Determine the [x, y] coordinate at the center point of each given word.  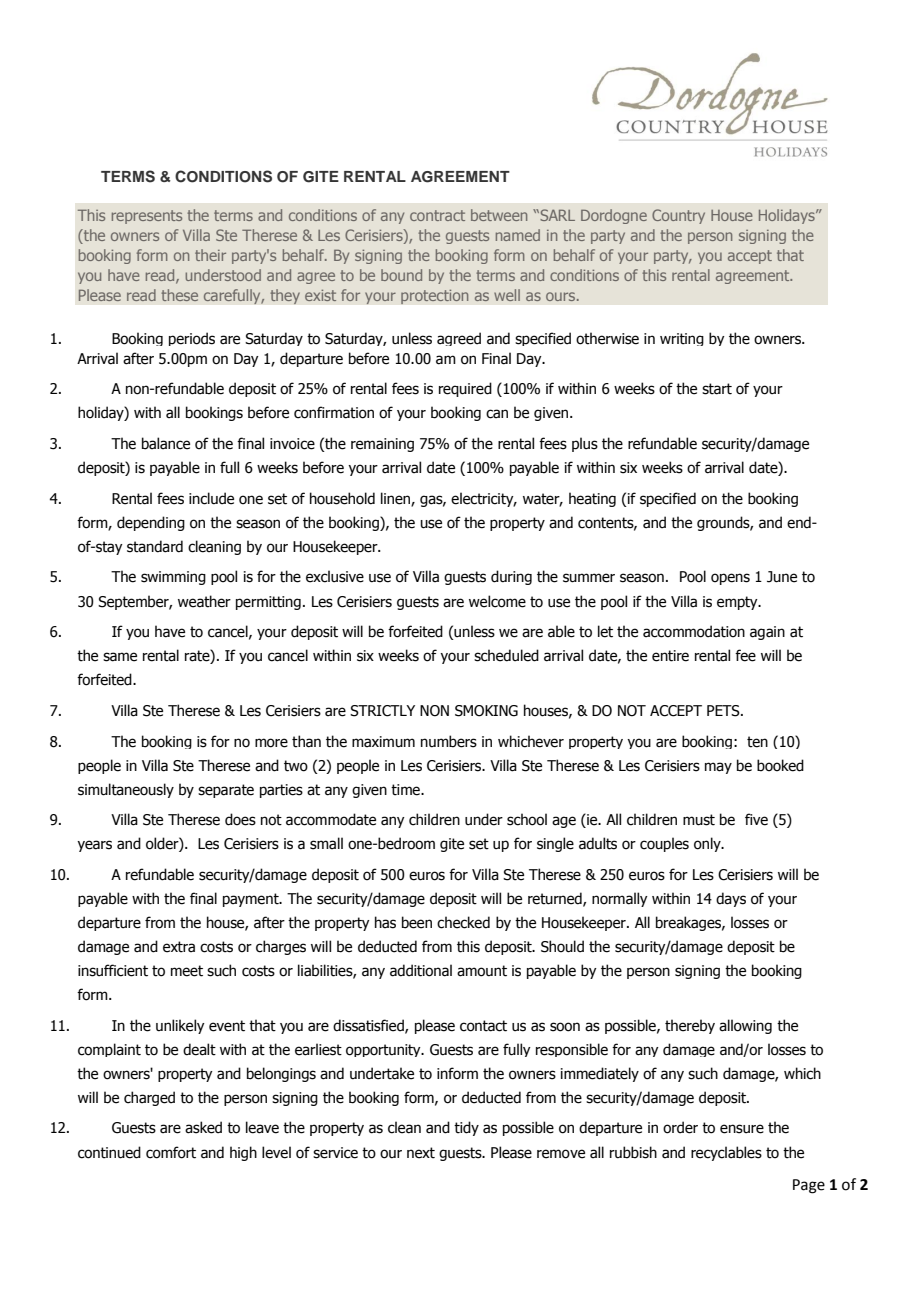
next [421, 1153]
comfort [171, 1152]
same [120, 657]
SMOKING [486, 711]
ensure [742, 1129]
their [210, 255]
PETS [724, 711]
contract [437, 215]
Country [678, 216]
